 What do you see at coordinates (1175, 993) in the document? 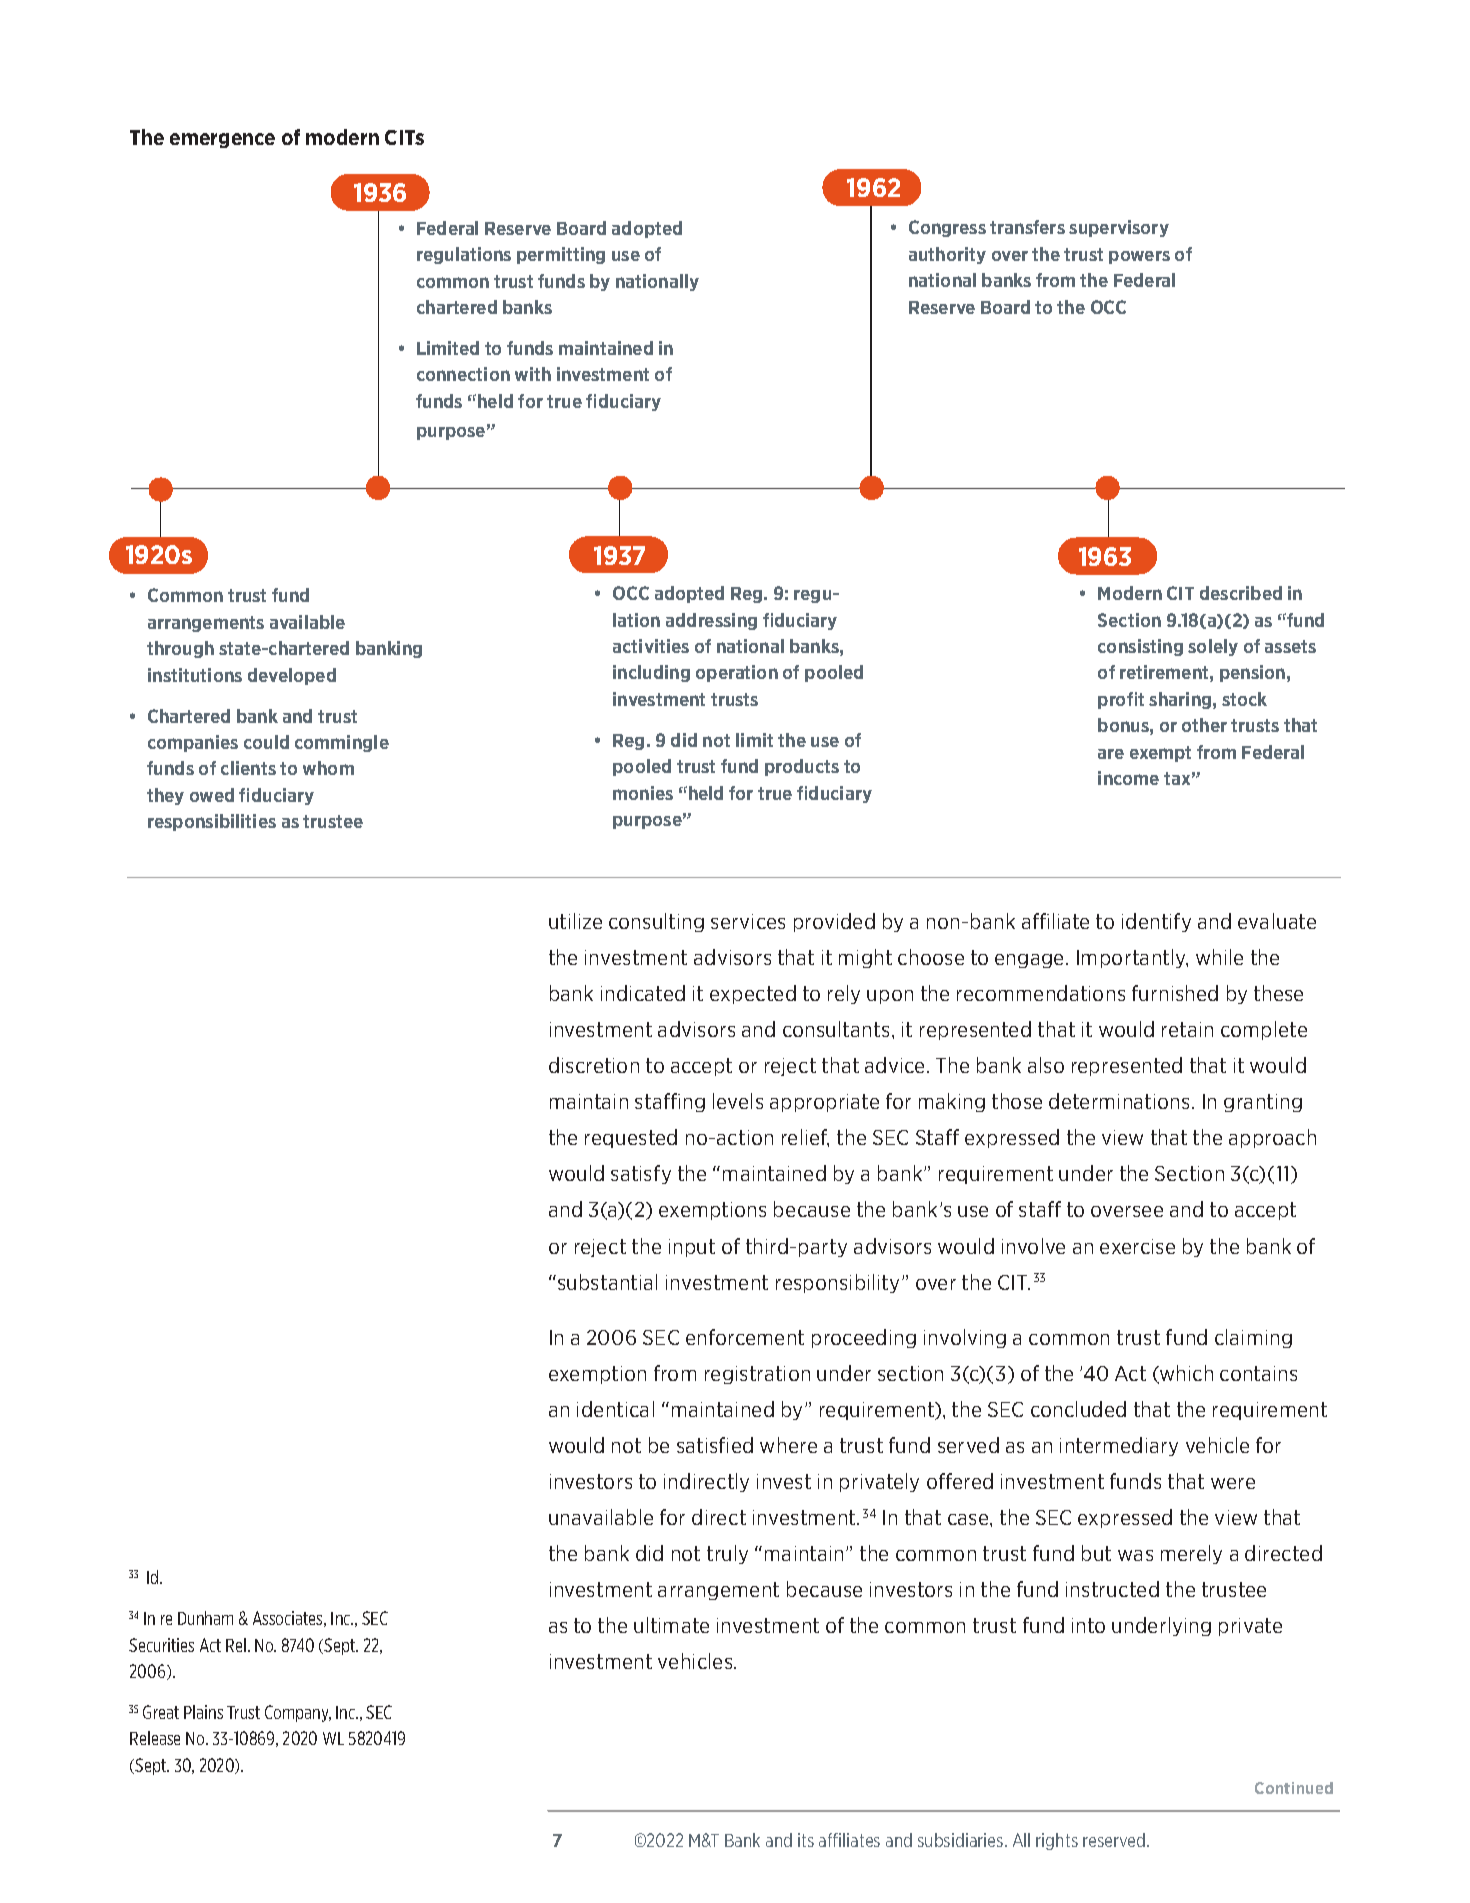
I see `furnished` at bounding box center [1175, 993].
